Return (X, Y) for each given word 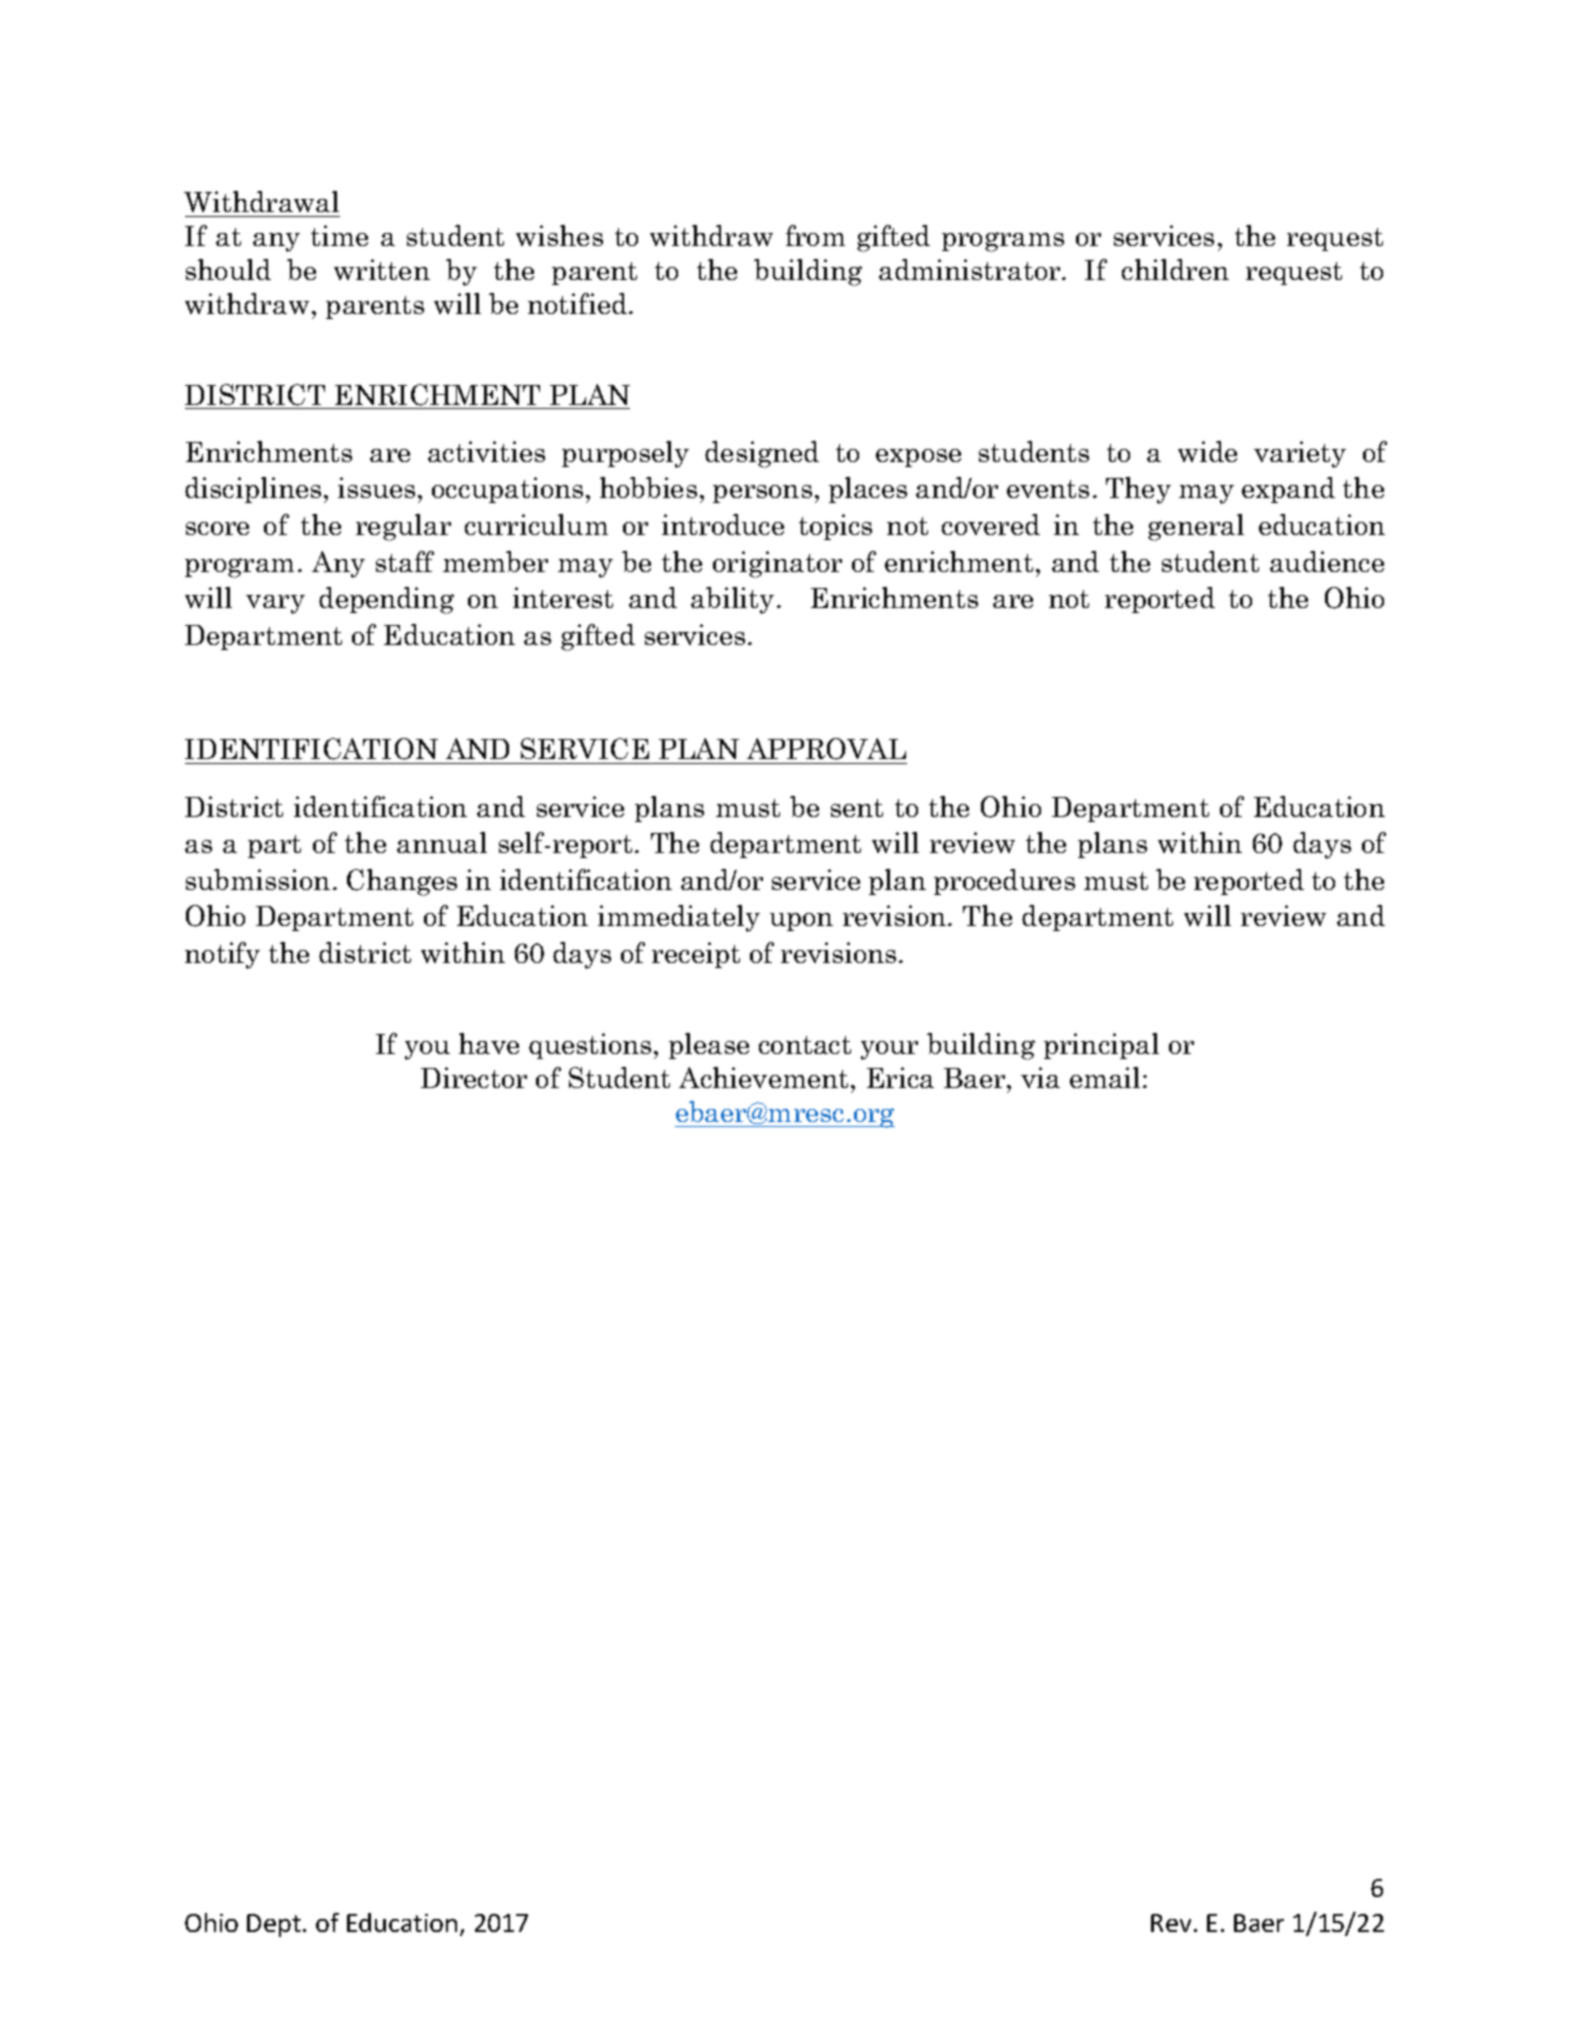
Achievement (763, 1077)
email (1107, 1077)
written (382, 269)
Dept (274, 1925)
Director (474, 1077)
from (815, 235)
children (1175, 269)
